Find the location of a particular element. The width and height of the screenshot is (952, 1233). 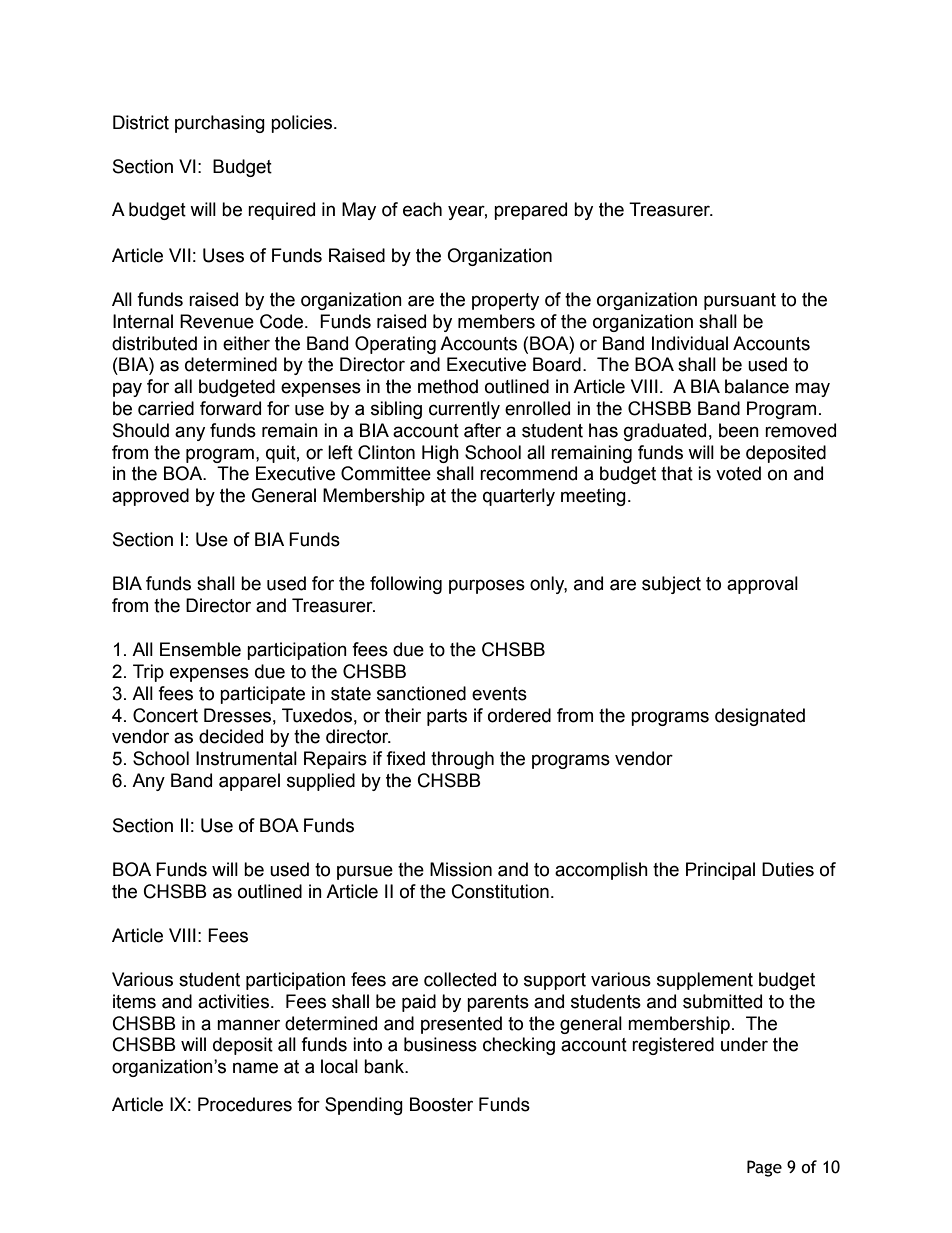

supplement is located at coordinates (705, 981).
